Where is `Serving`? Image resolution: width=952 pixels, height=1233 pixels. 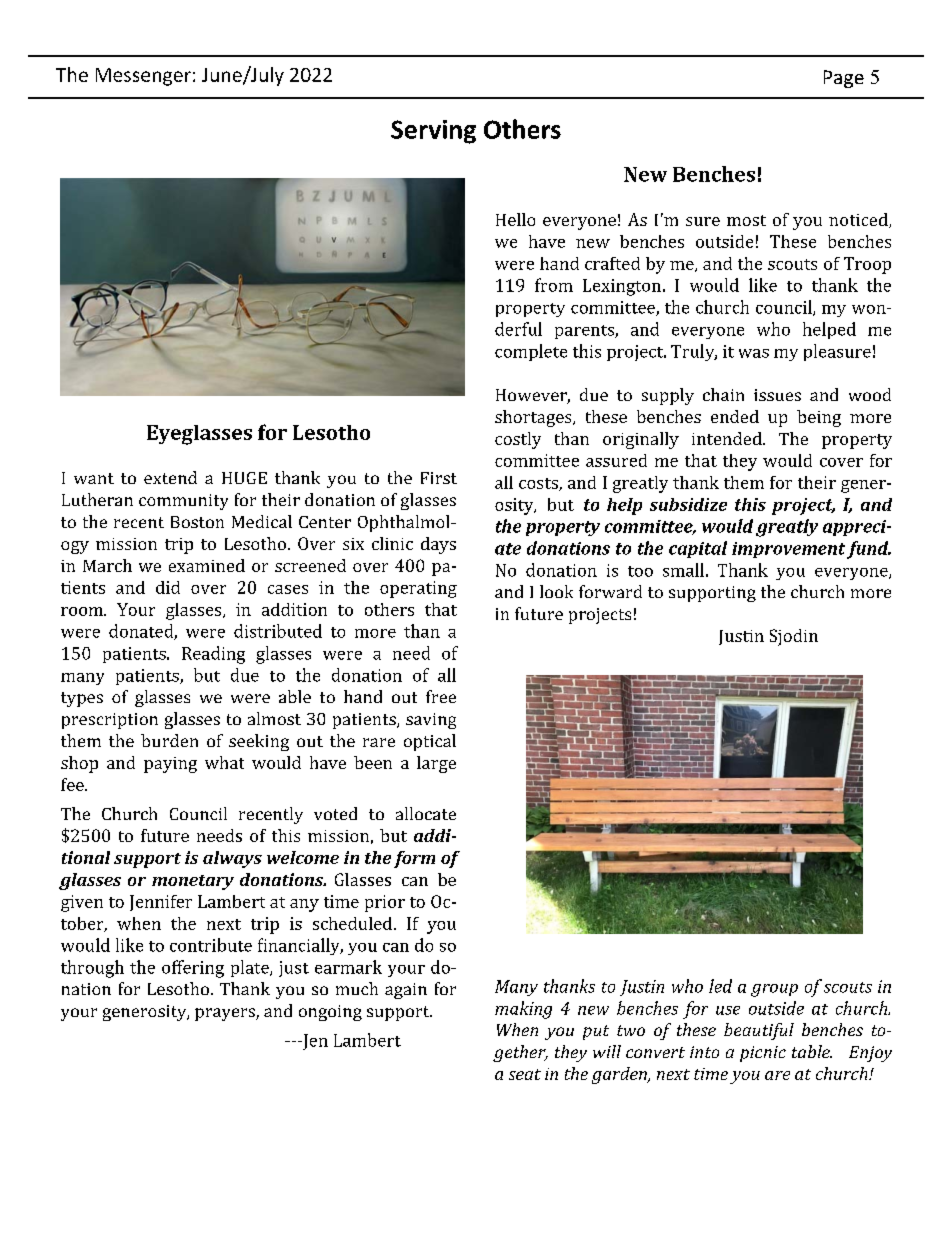
Serving is located at coordinates (433, 132).
